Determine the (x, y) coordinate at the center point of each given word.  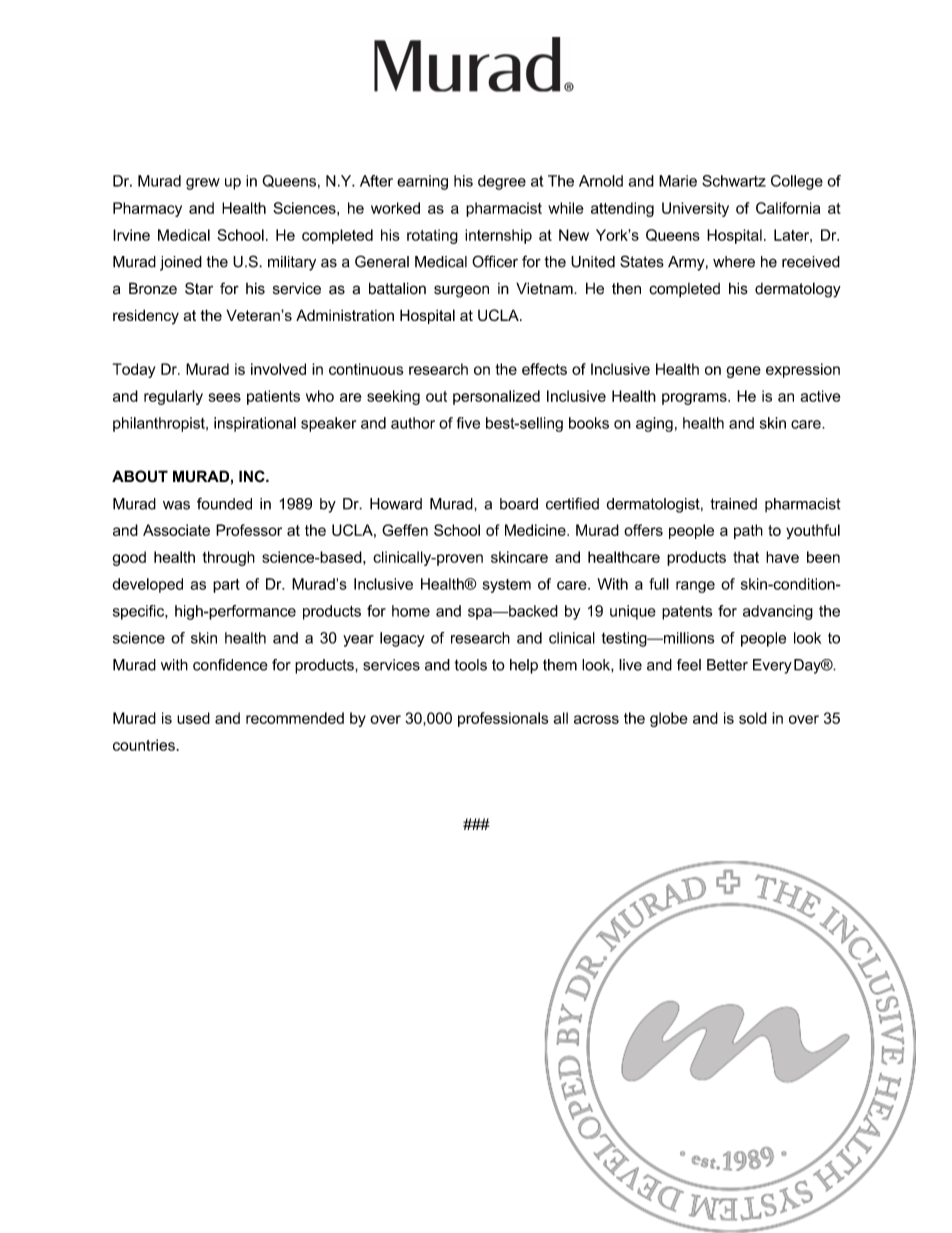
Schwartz (734, 181)
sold (753, 718)
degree (502, 182)
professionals (503, 719)
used (193, 718)
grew (203, 184)
